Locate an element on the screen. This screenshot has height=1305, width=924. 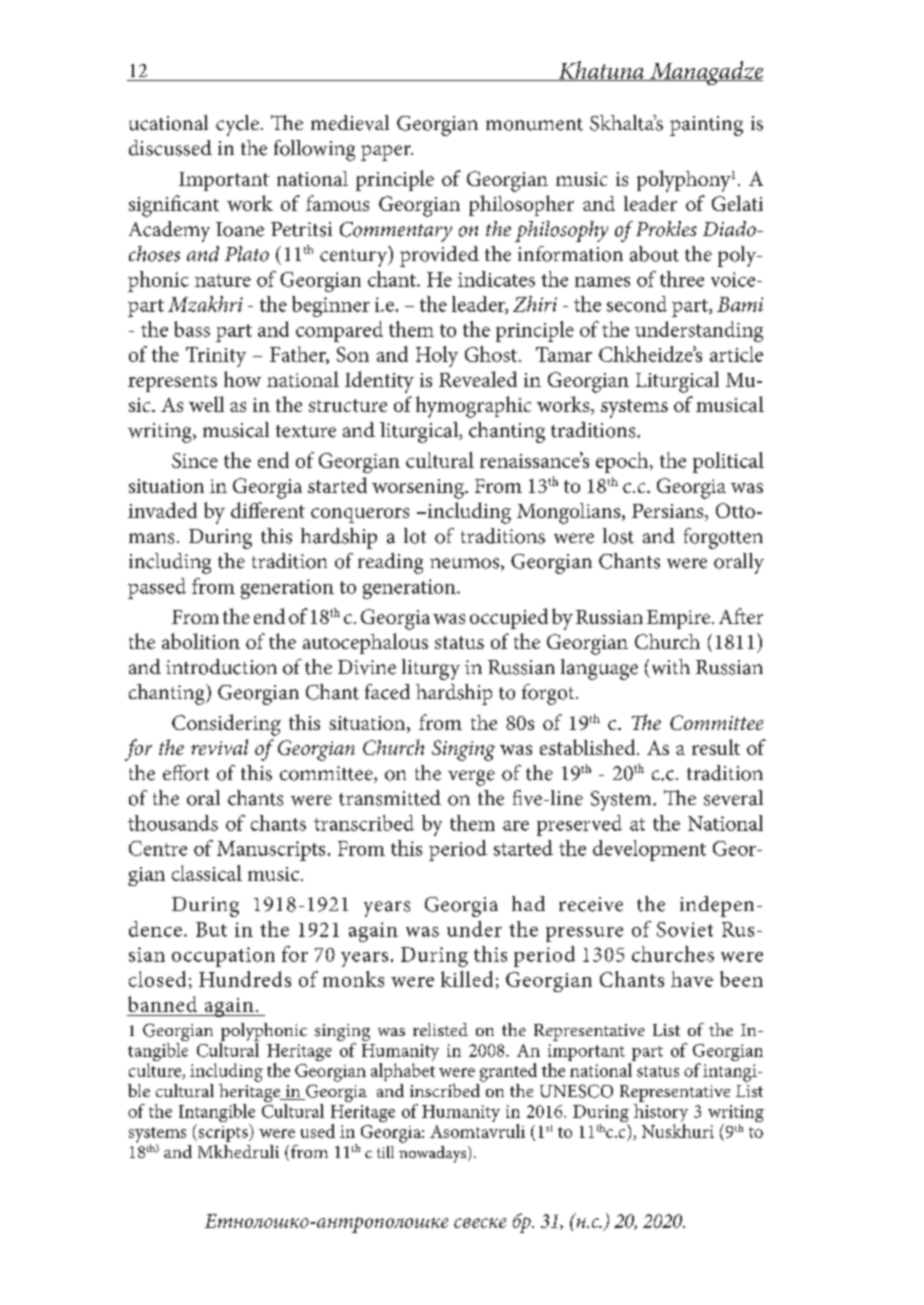
verge is located at coordinates (471, 778).
